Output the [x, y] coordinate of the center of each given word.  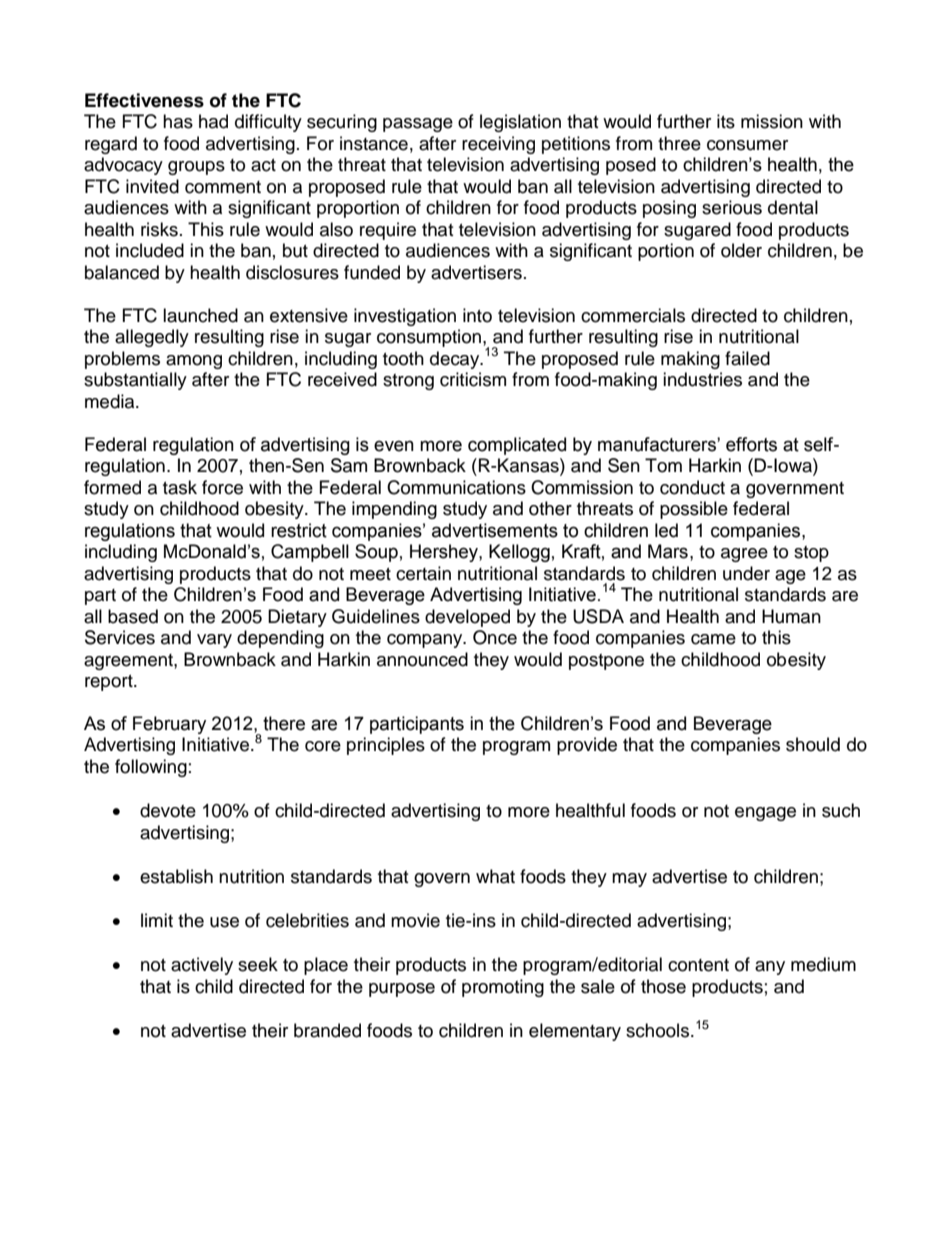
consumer [747, 145]
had [213, 121]
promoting [503, 988]
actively [202, 966]
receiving [498, 145]
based [133, 616]
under [746, 573]
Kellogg [519, 553]
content [698, 965]
